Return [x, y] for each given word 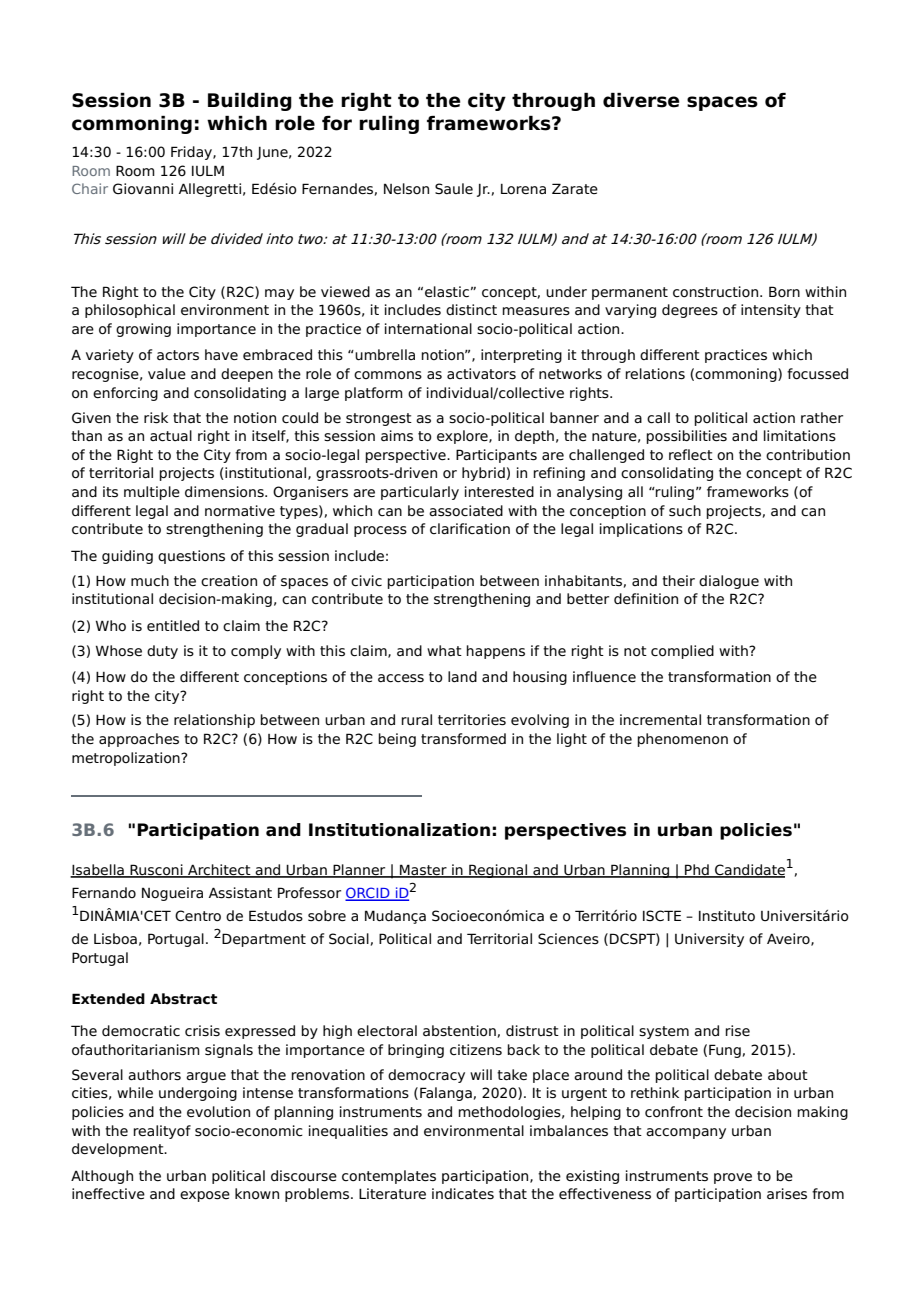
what [444, 650]
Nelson [406, 189]
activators [481, 374]
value [167, 374]
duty [162, 652]
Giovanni [143, 189]
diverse [641, 100]
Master [423, 870]
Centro [198, 916]
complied [682, 652]
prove [733, 1178]
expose [205, 1196]
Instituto [727, 916]
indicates [463, 1194]
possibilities [686, 437]
